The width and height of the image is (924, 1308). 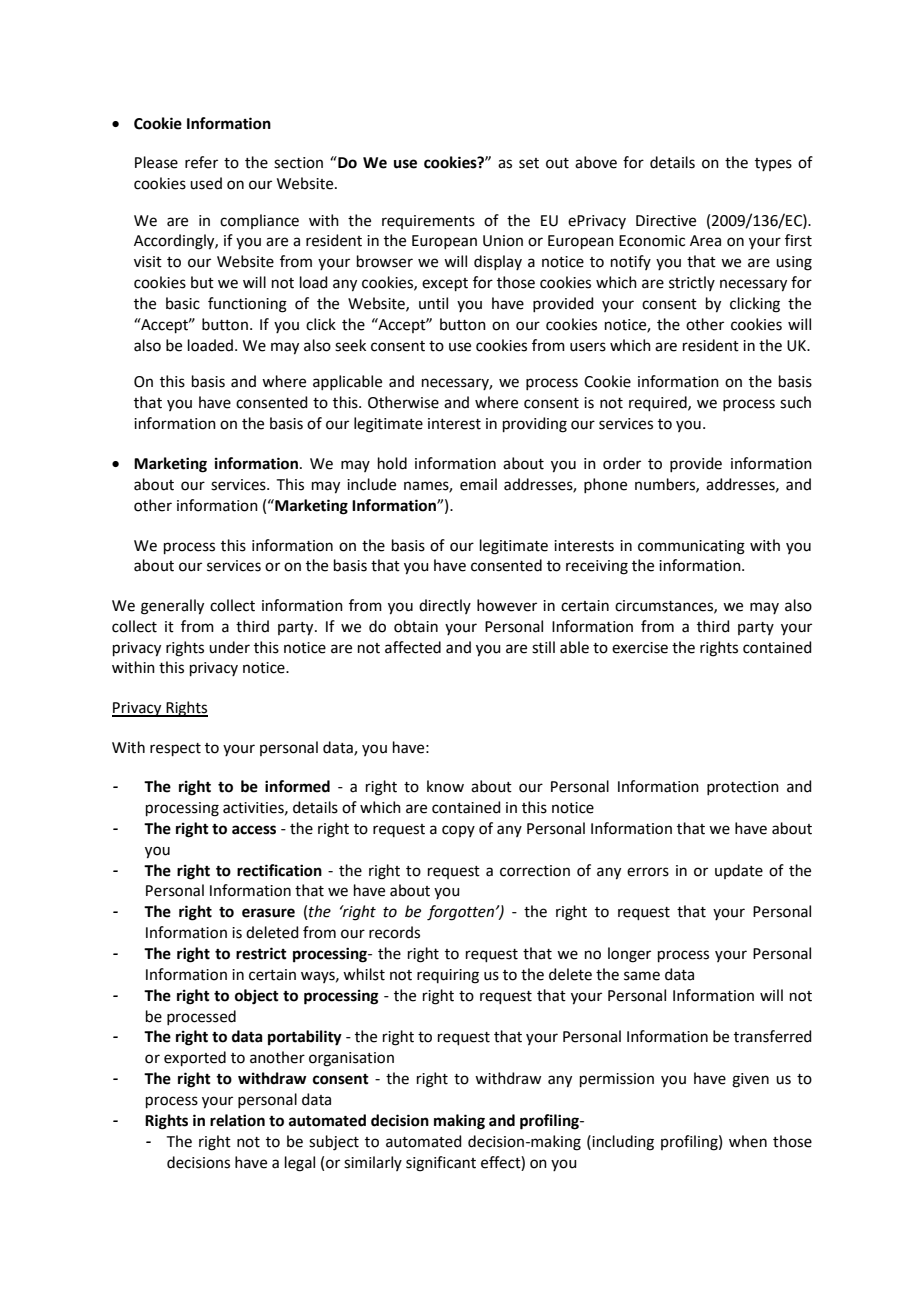 I want to click on used, so click(x=206, y=183).
